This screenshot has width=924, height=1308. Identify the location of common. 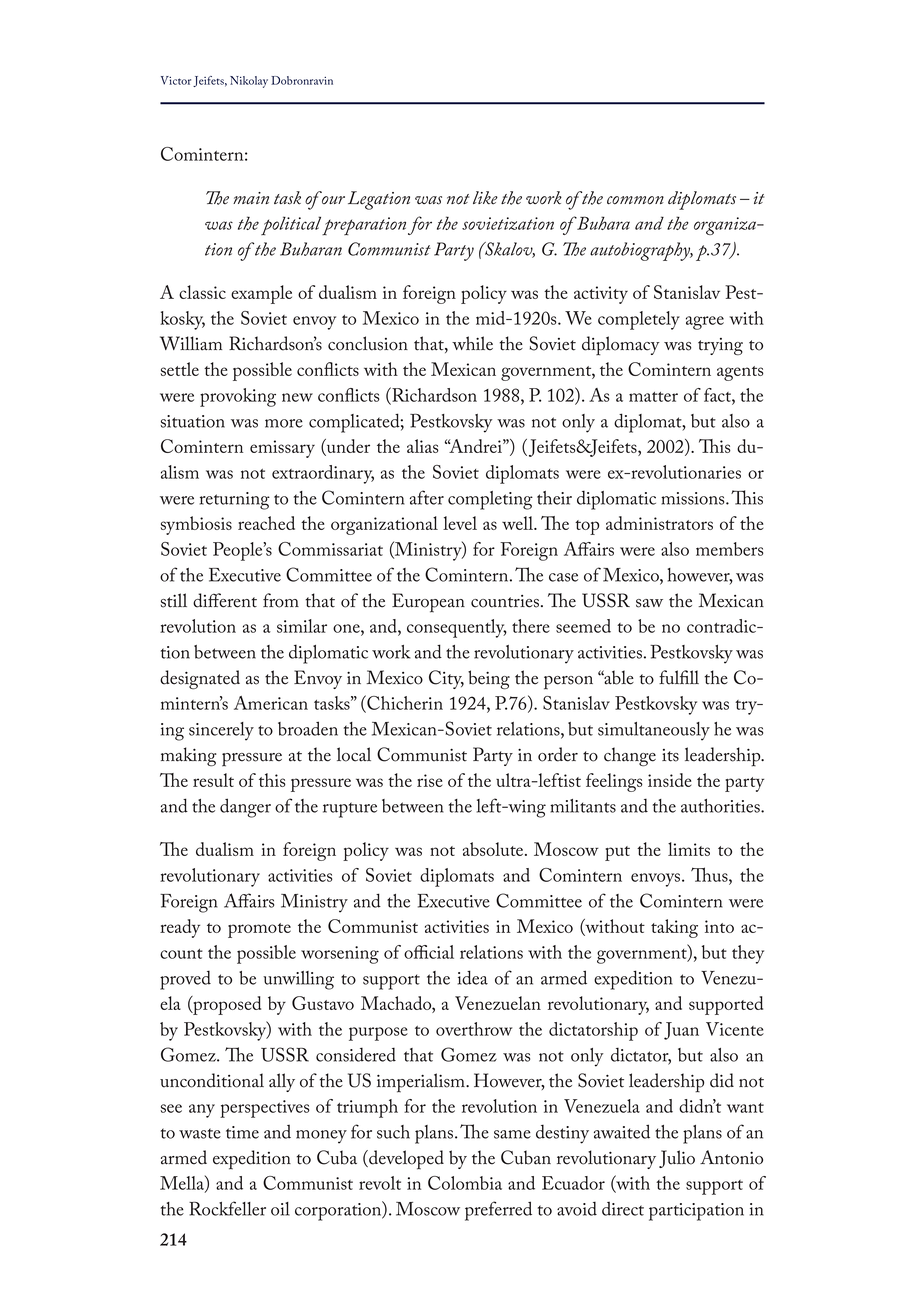
(635, 200).
